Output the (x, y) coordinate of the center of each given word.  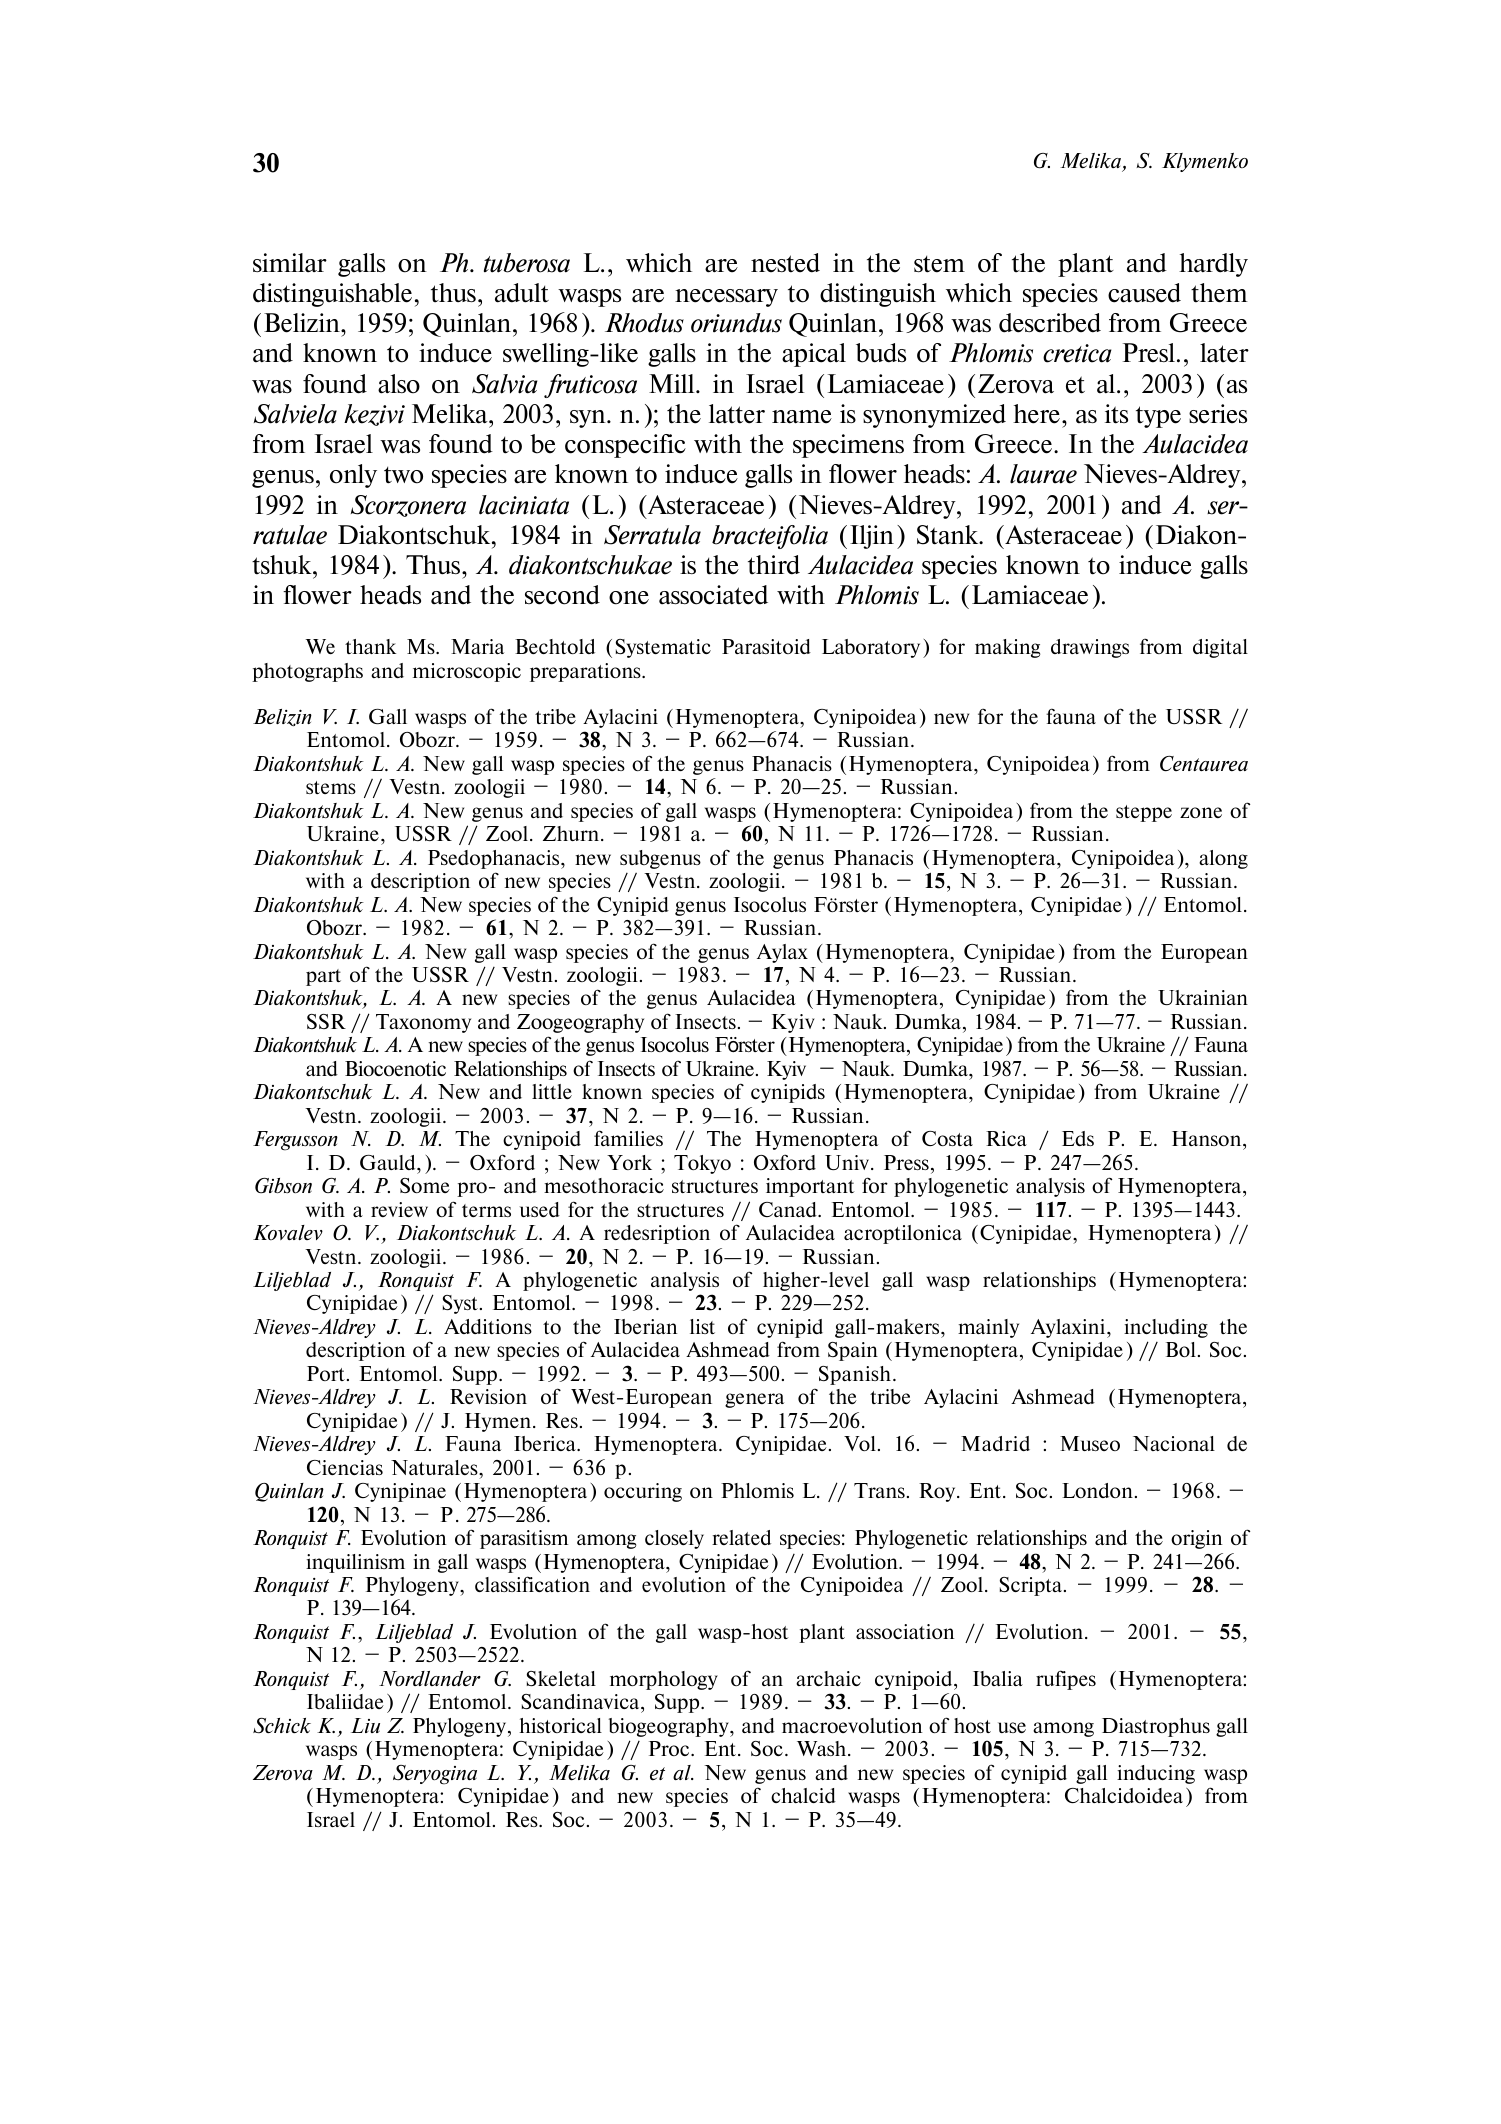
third (774, 565)
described (1050, 323)
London (1099, 1490)
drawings (1090, 648)
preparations (586, 672)
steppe (1144, 813)
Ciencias (345, 1467)
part (323, 977)
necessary (726, 298)
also (399, 384)
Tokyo (702, 1164)
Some (425, 1185)
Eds (1078, 1138)
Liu (365, 1725)
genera (754, 1400)
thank (370, 646)
